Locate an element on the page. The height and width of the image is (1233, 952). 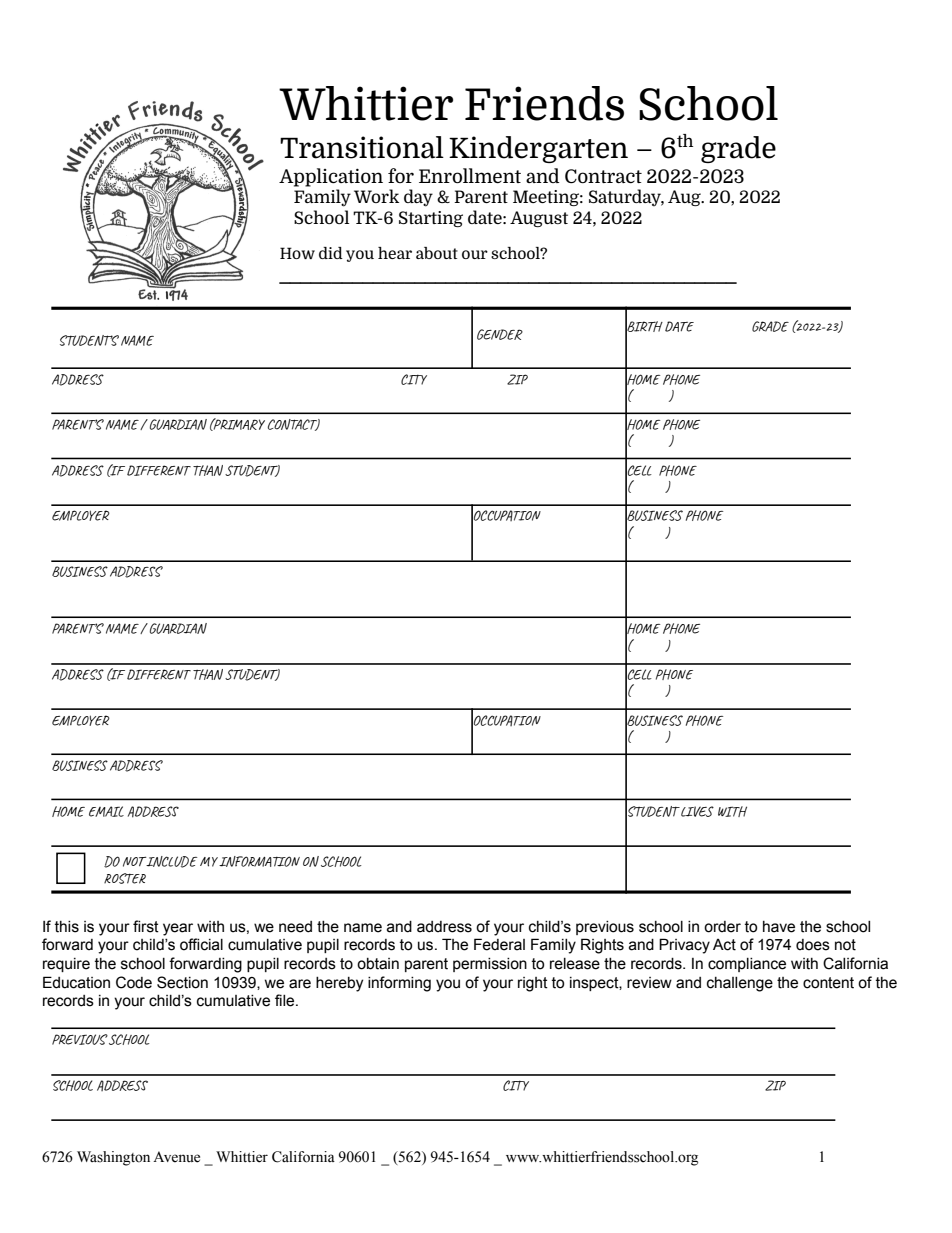
Application is located at coordinates (331, 177).
